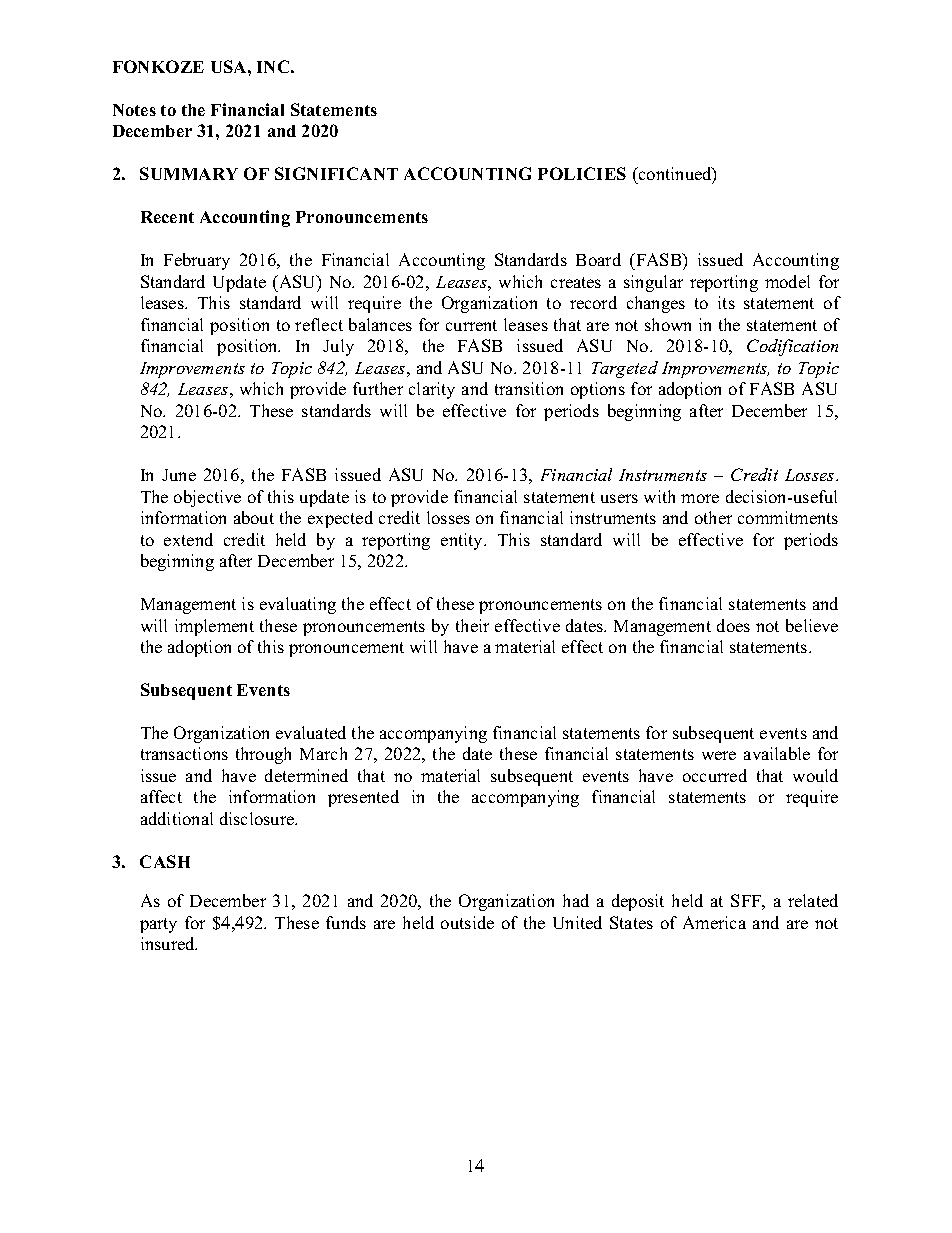  I want to click on extend, so click(188, 539).
